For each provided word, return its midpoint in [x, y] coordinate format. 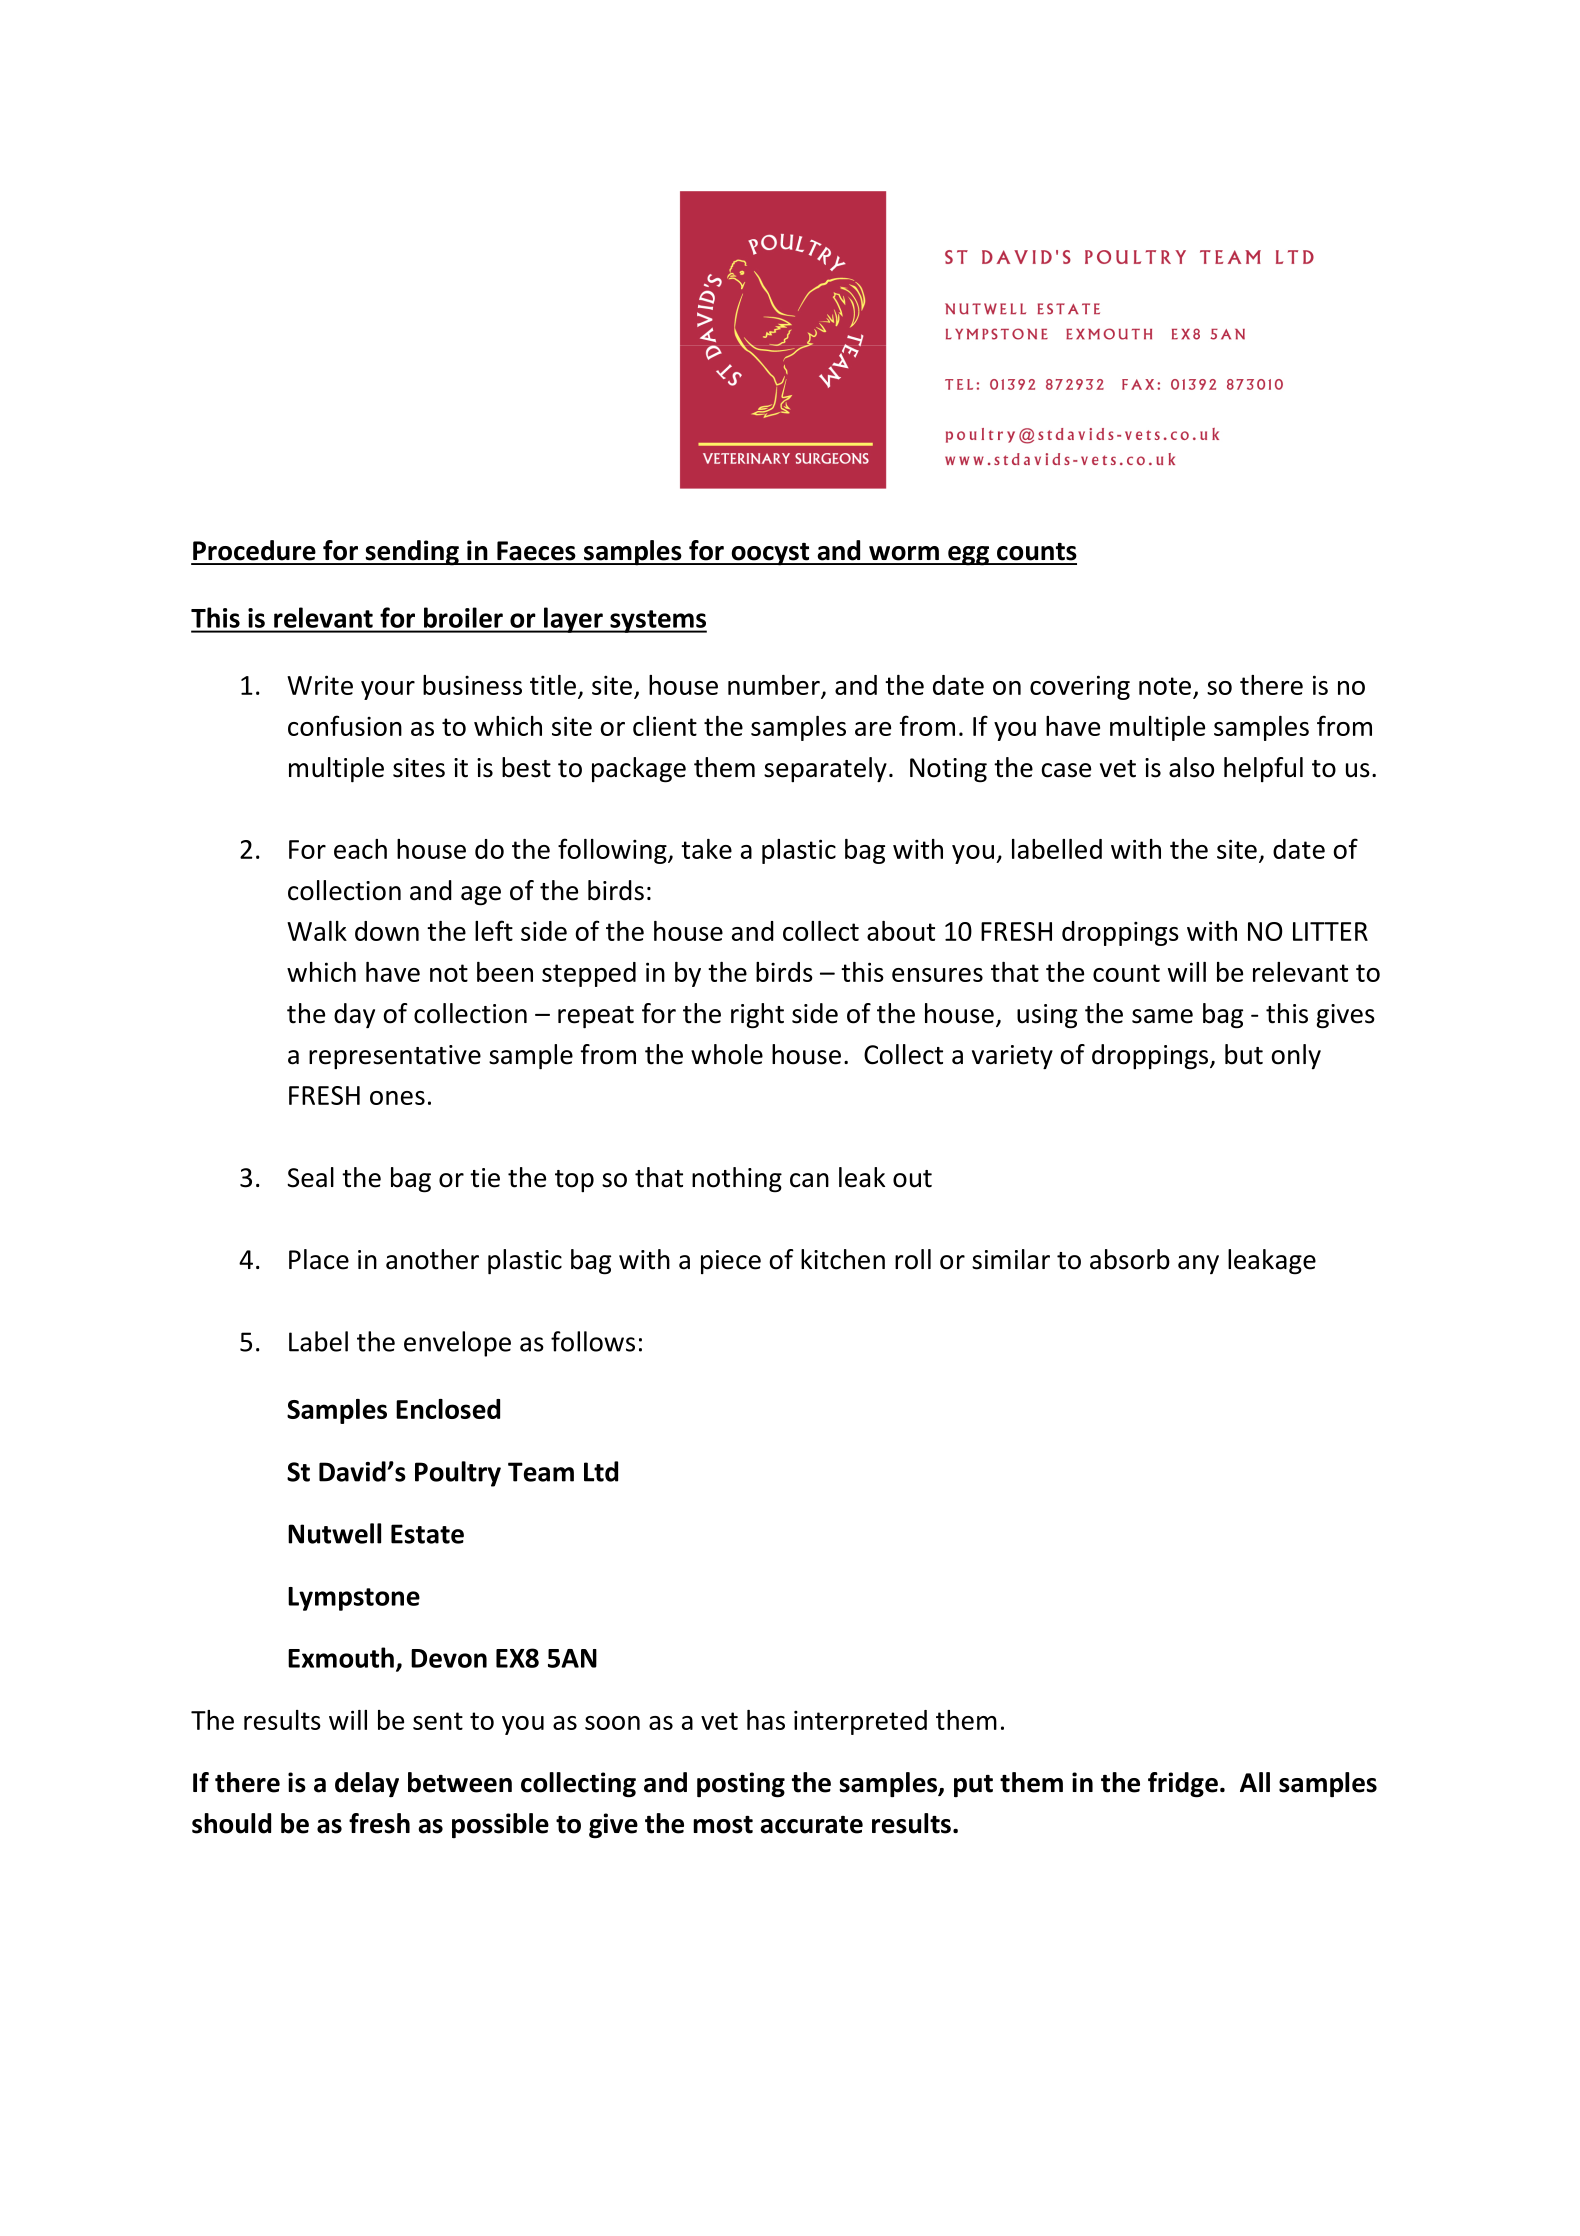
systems [657, 621]
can [809, 1180]
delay [367, 1784]
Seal [310, 1177]
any [1198, 1264]
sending [412, 553]
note [1165, 686]
